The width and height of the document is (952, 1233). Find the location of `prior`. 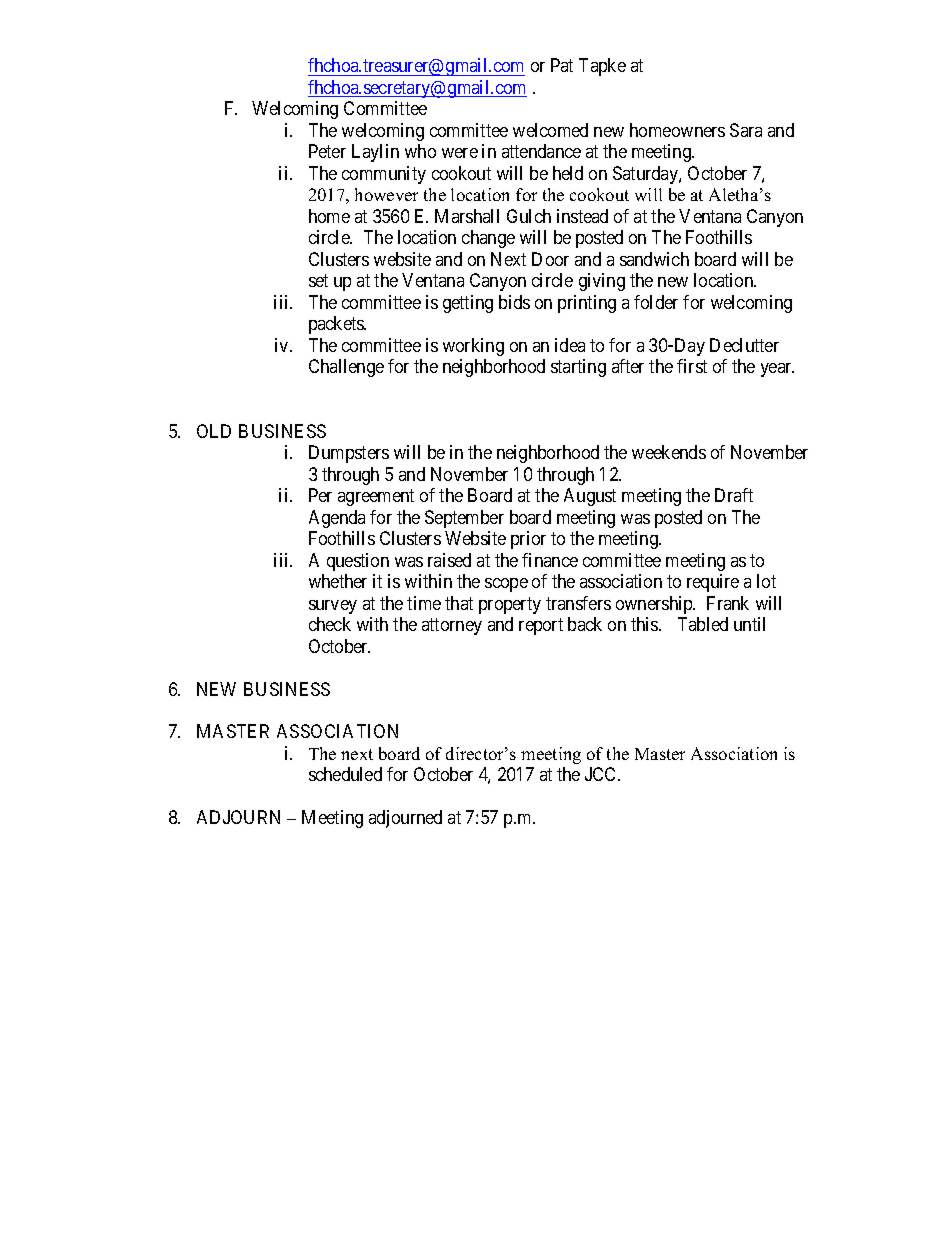

prior is located at coordinates (528, 540).
